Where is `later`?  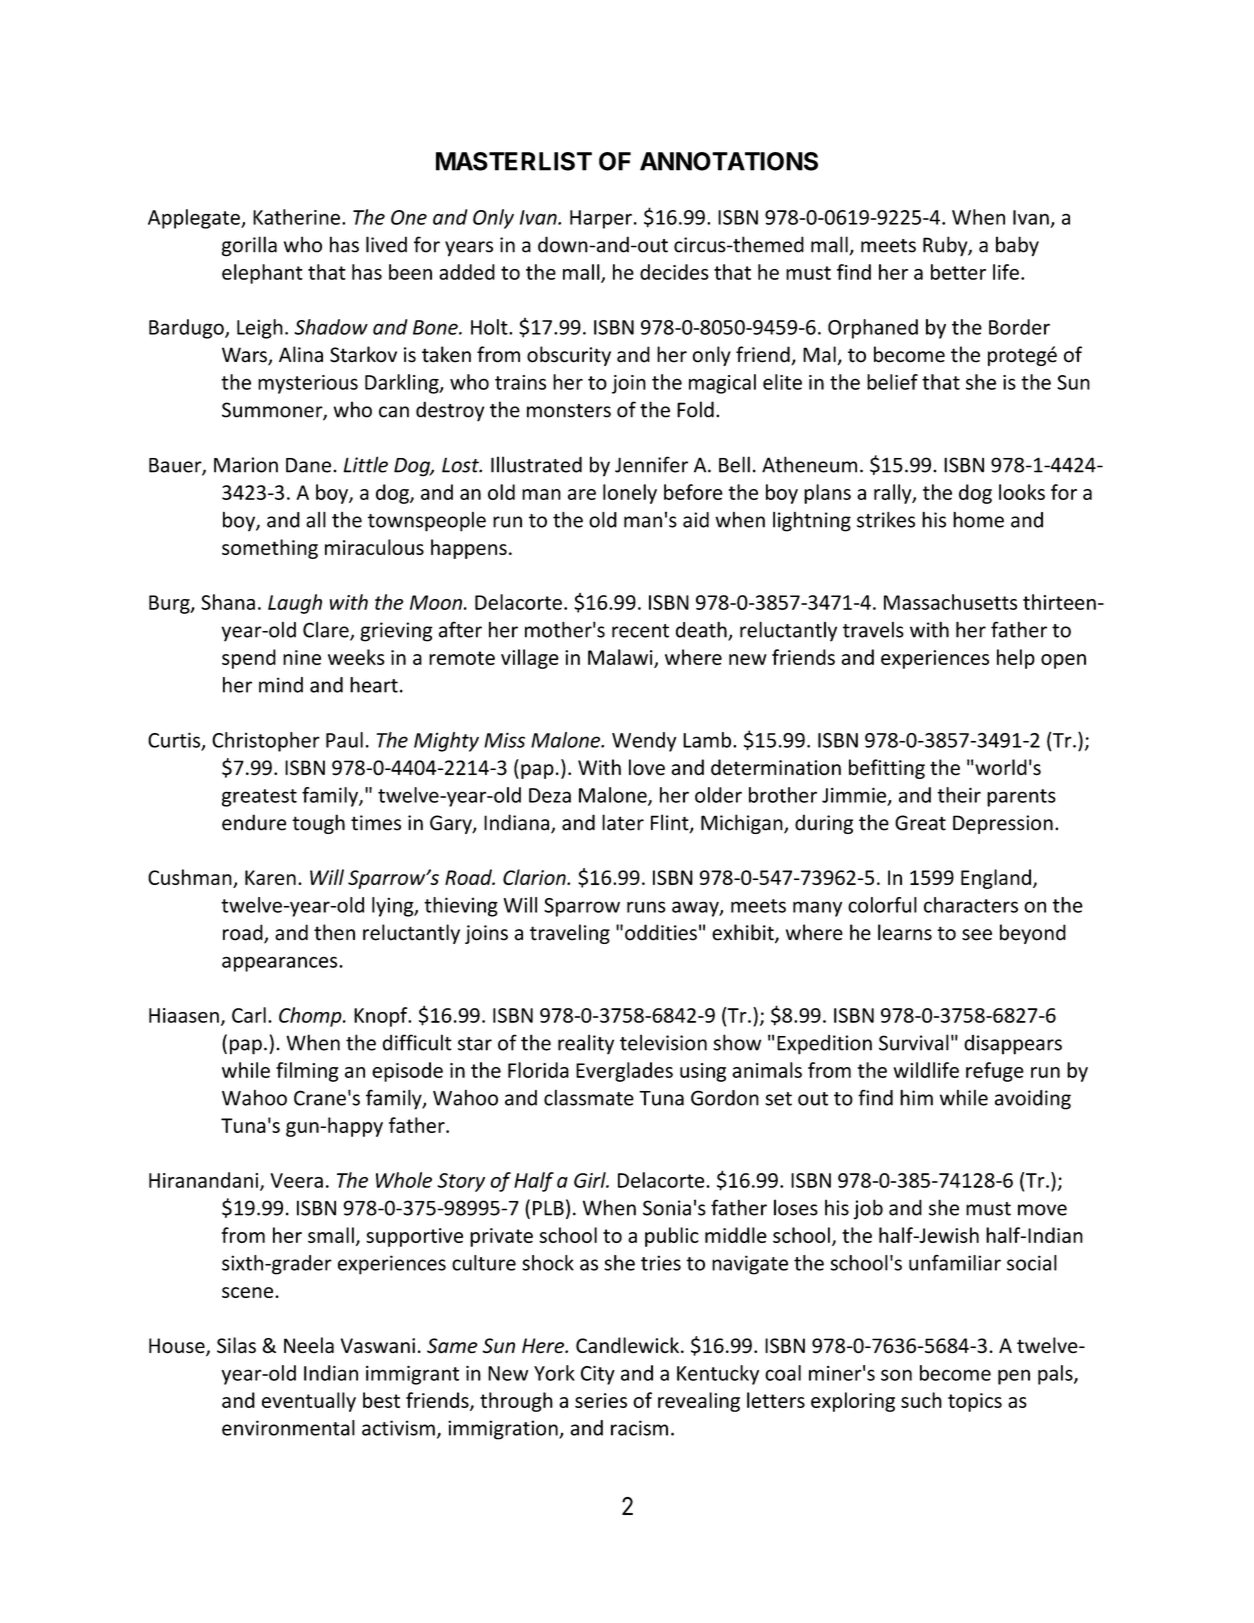
later is located at coordinates (623, 822).
